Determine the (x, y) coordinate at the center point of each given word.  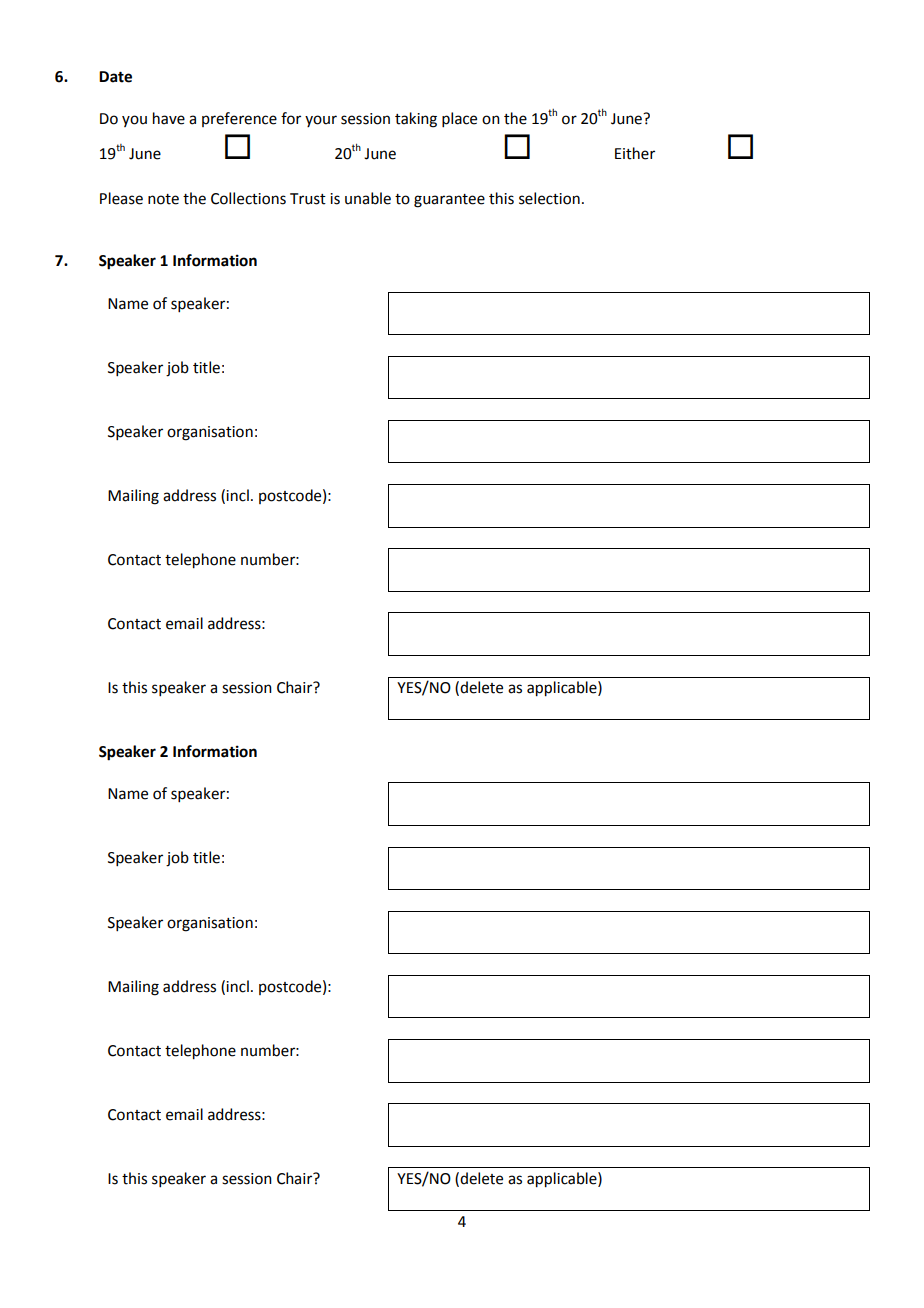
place (459, 119)
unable (368, 198)
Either (635, 153)
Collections (248, 198)
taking (416, 120)
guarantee (449, 201)
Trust (308, 199)
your (321, 121)
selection (549, 198)
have (169, 118)
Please (121, 198)
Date (115, 77)
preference (239, 119)
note (163, 199)
